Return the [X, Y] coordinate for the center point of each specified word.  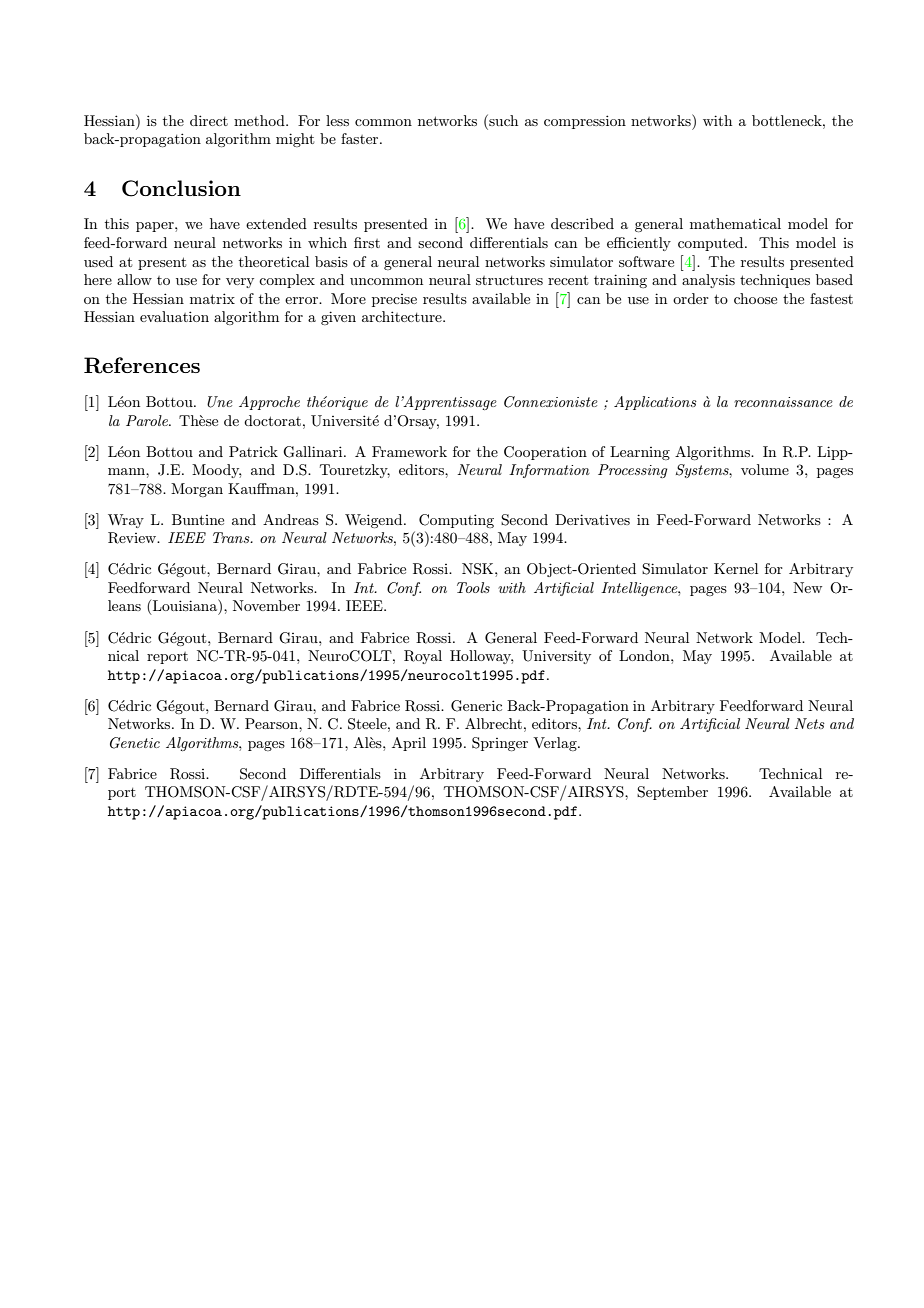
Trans [232, 537]
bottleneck [788, 120]
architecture [403, 316]
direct [209, 120]
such [502, 120]
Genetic [135, 743]
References [142, 365]
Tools [473, 587]
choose [755, 298]
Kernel [736, 568]
